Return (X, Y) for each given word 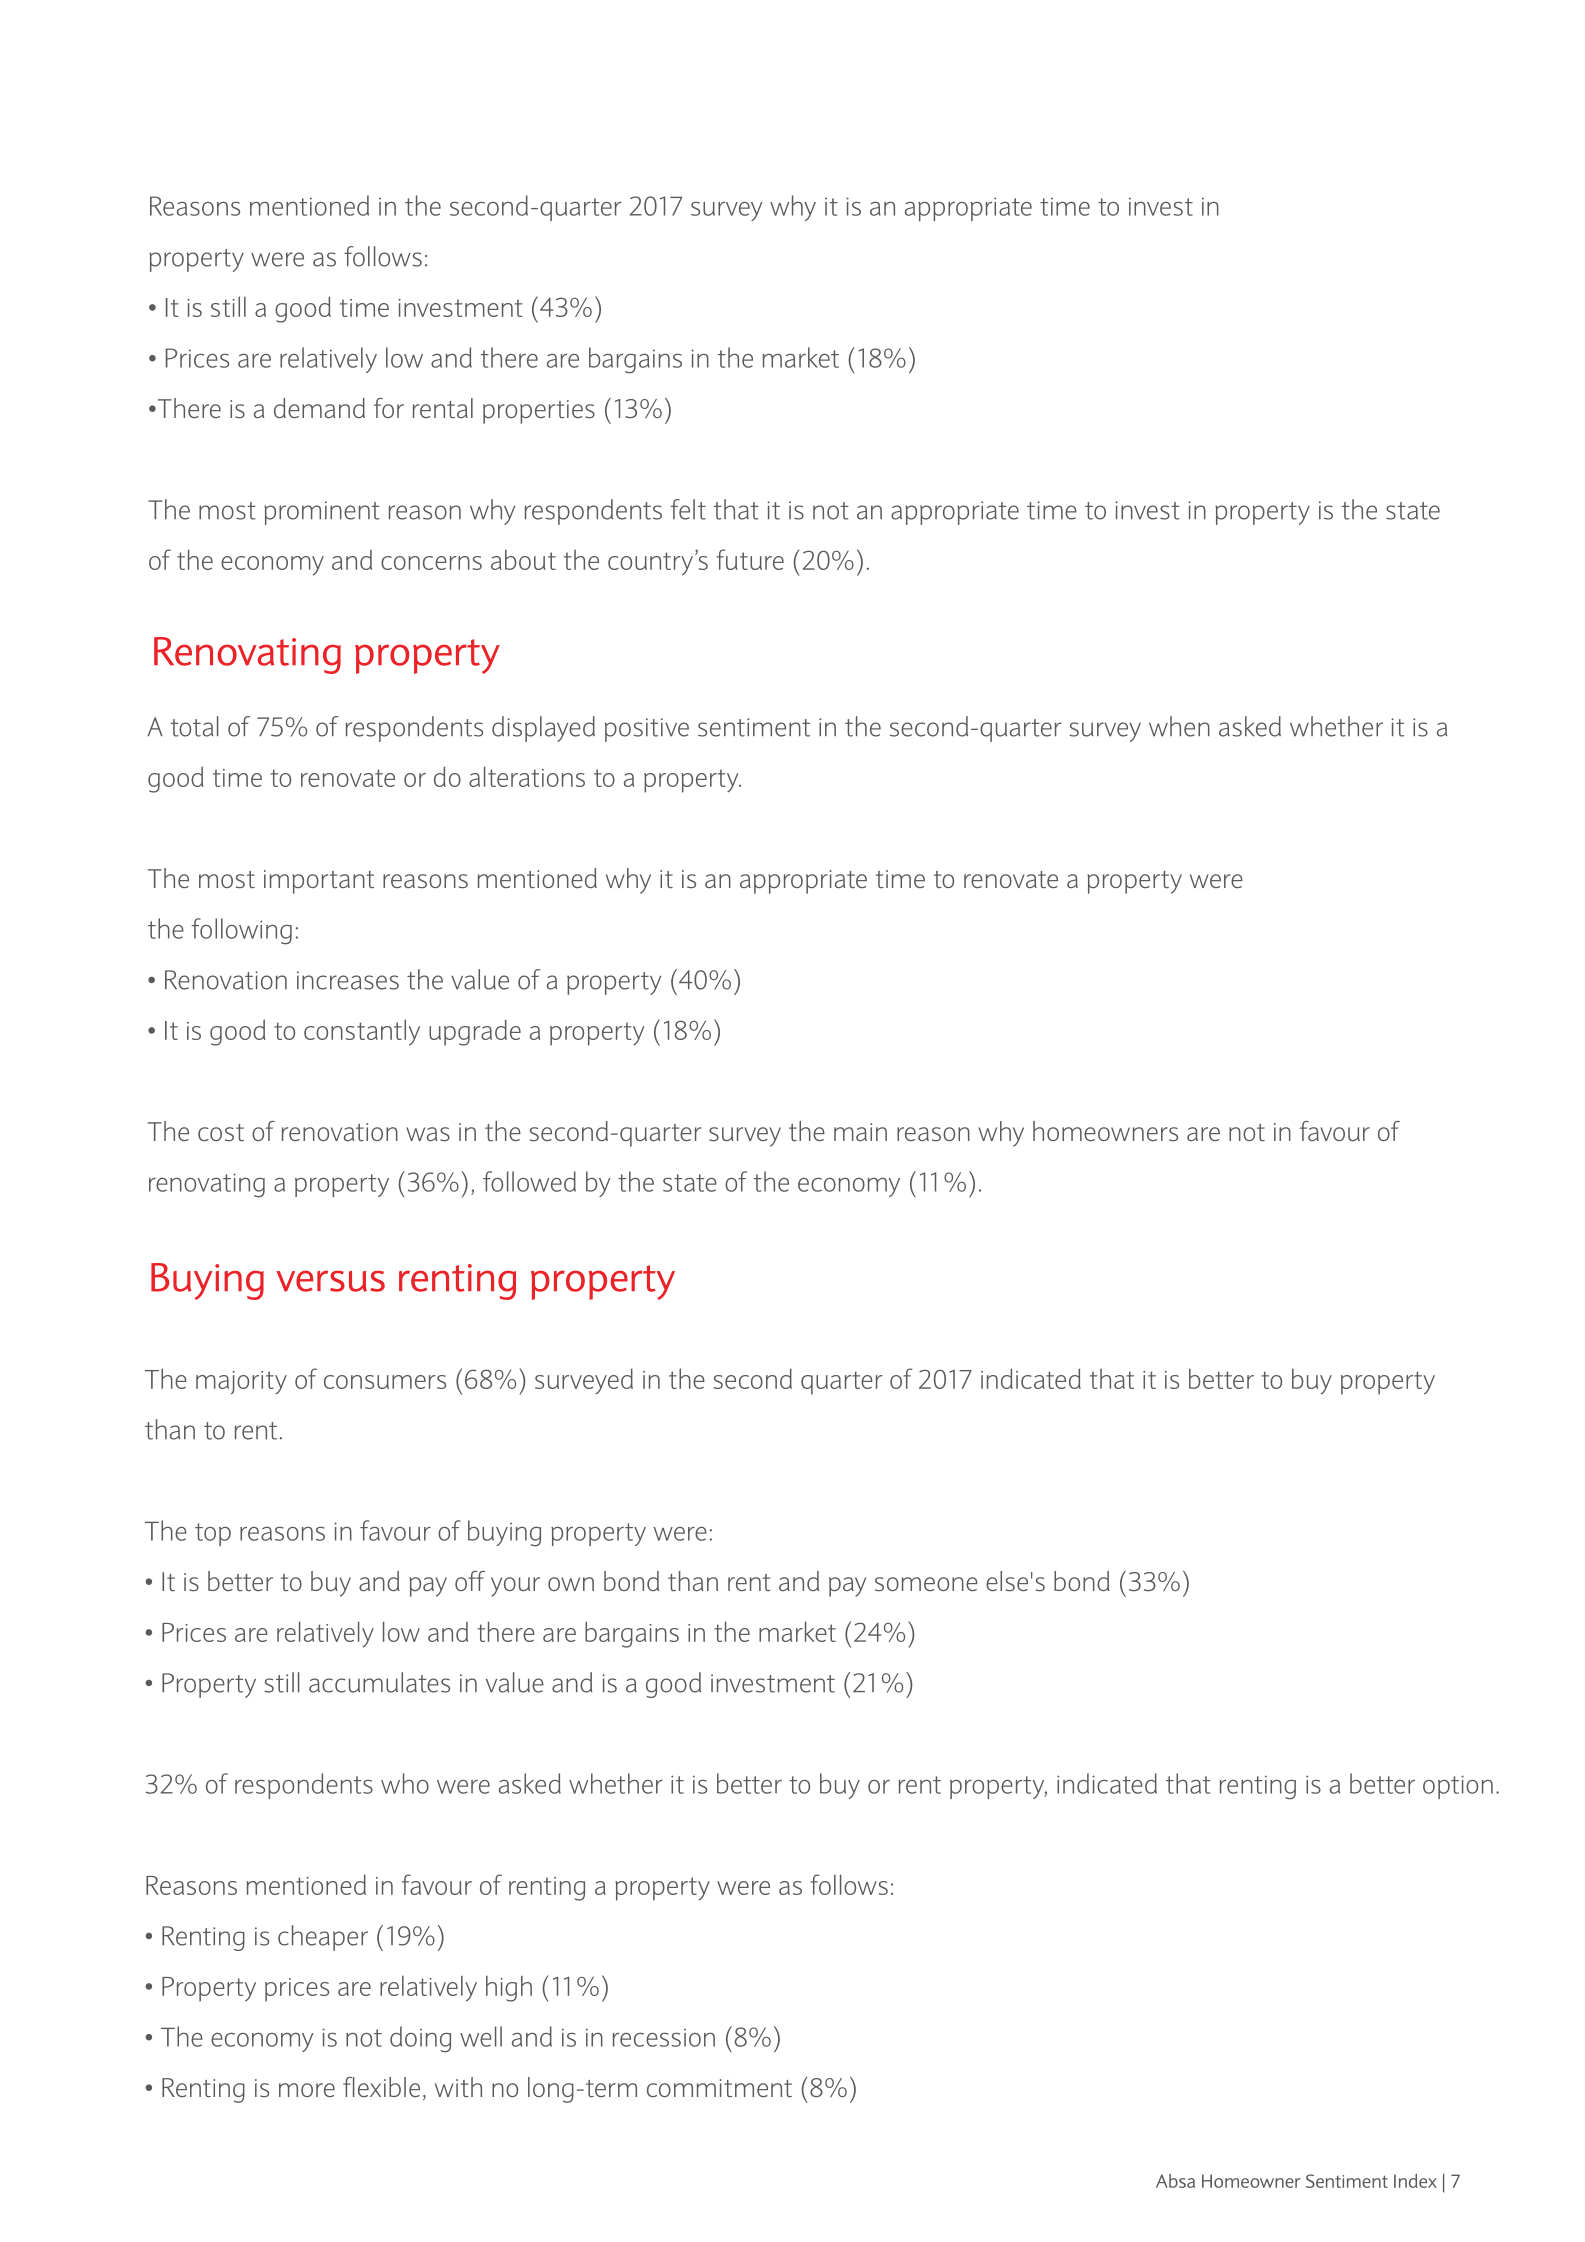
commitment (719, 2088)
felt (688, 509)
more (307, 2090)
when (1179, 726)
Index (1415, 2181)
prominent (322, 513)
